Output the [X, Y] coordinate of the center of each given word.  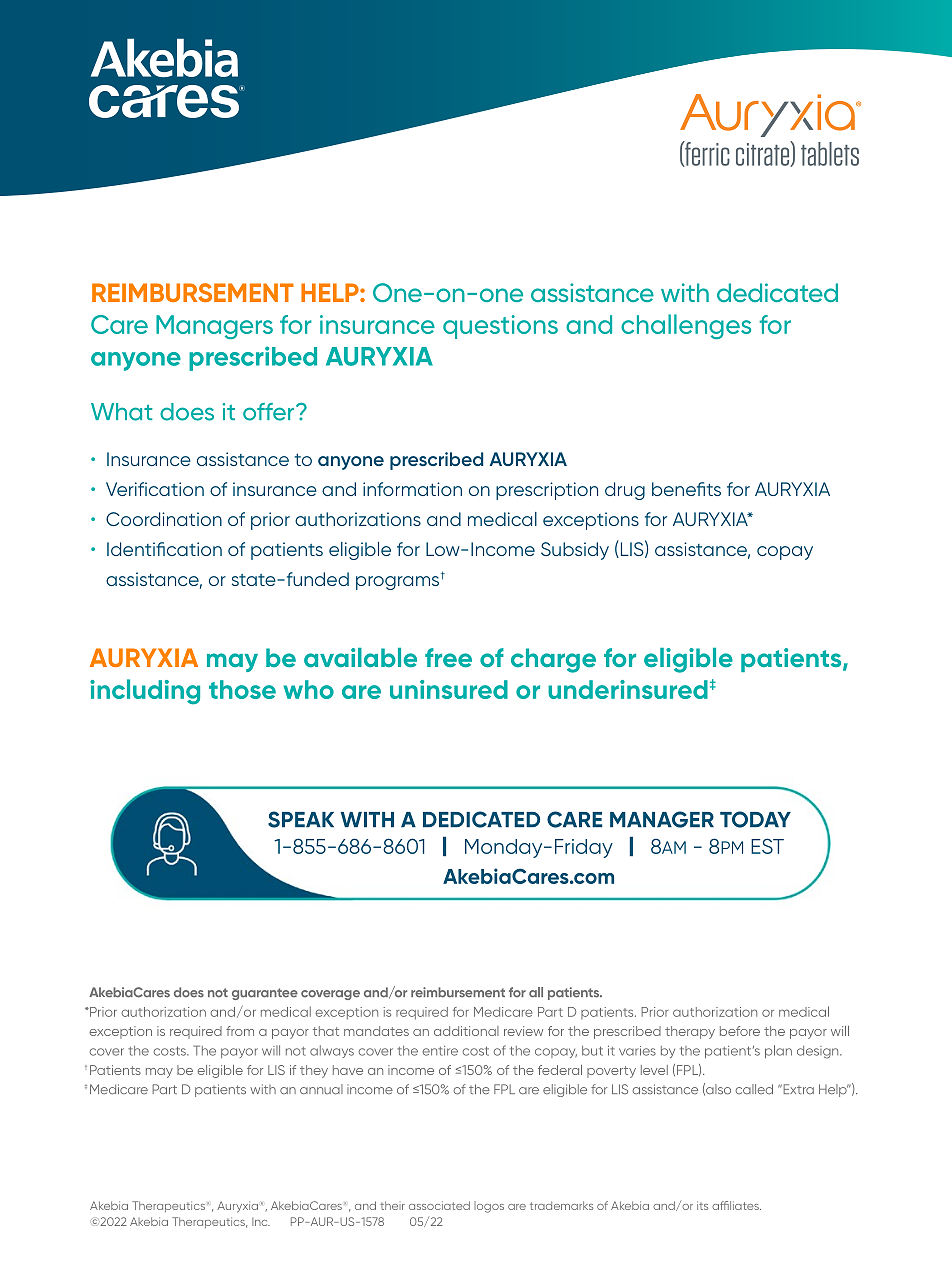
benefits [686, 489]
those [242, 689]
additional [466, 1031]
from [240, 1031]
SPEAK [301, 819]
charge [553, 660]
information [412, 489]
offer [270, 412]
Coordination [164, 519]
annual [321, 1089]
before [740, 1031]
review [523, 1031]
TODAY [755, 819]
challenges [686, 327]
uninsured [449, 689]
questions [500, 327]
